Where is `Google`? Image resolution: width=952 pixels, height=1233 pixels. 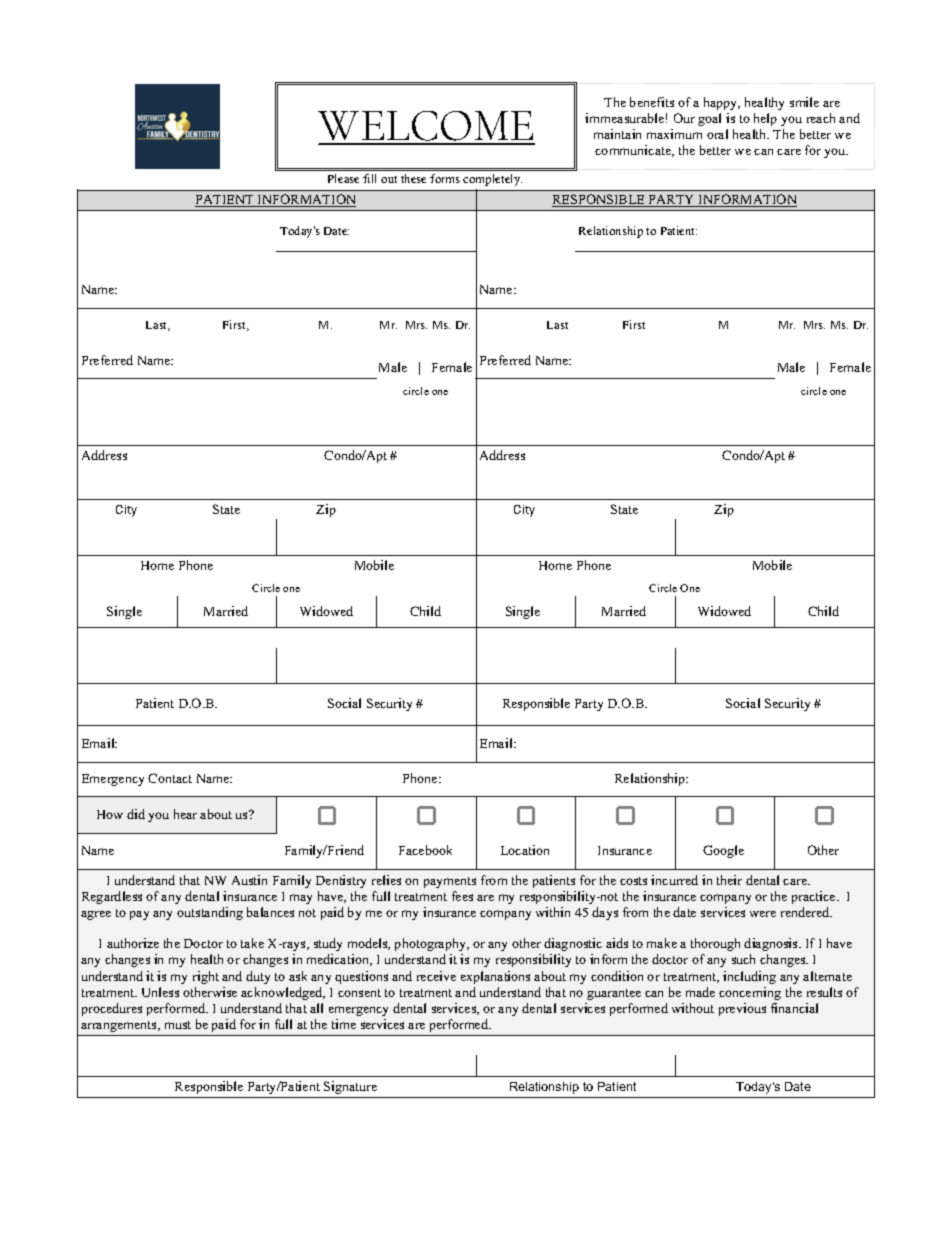
Google is located at coordinates (723, 851).
